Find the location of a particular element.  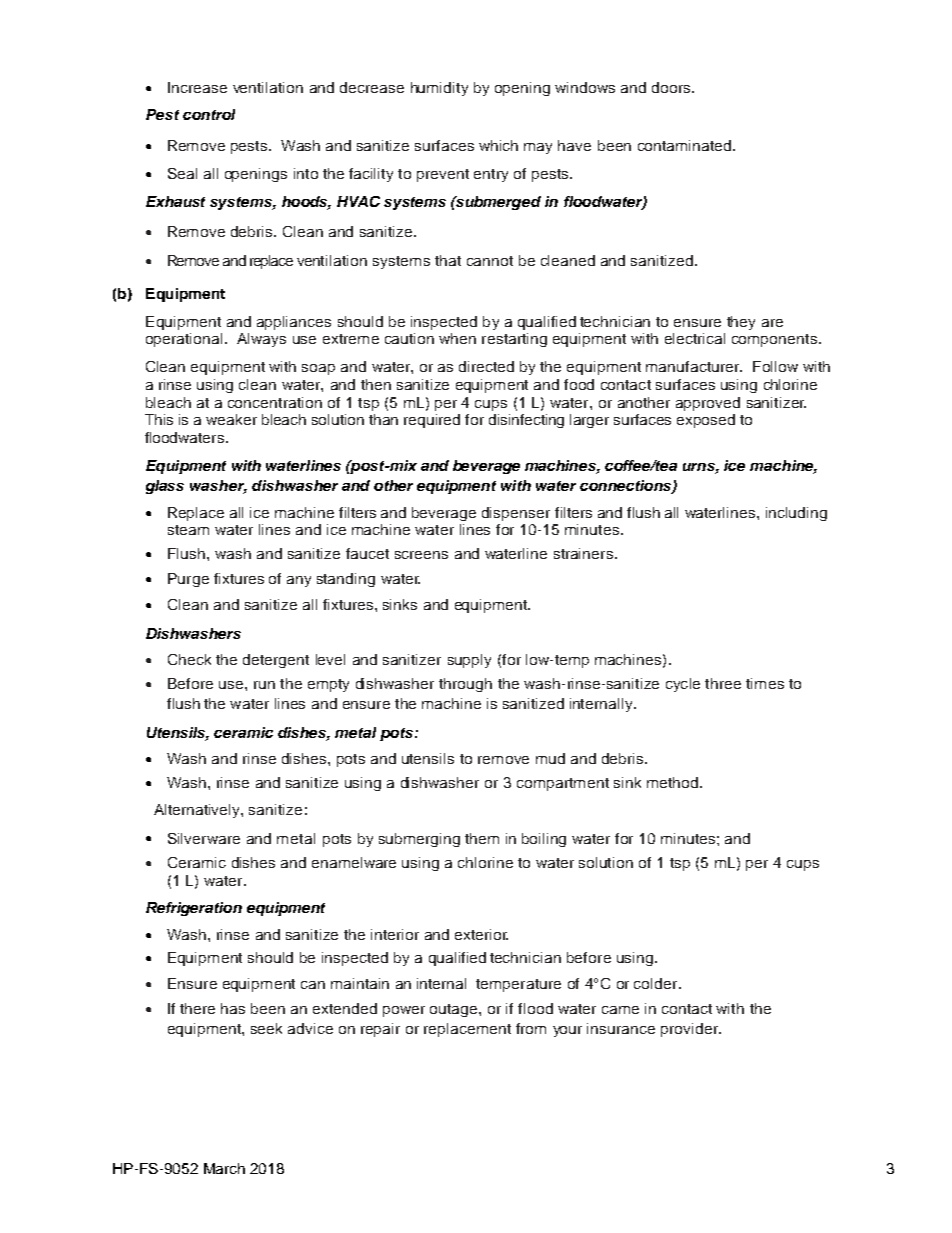

them is located at coordinates (482, 838).
